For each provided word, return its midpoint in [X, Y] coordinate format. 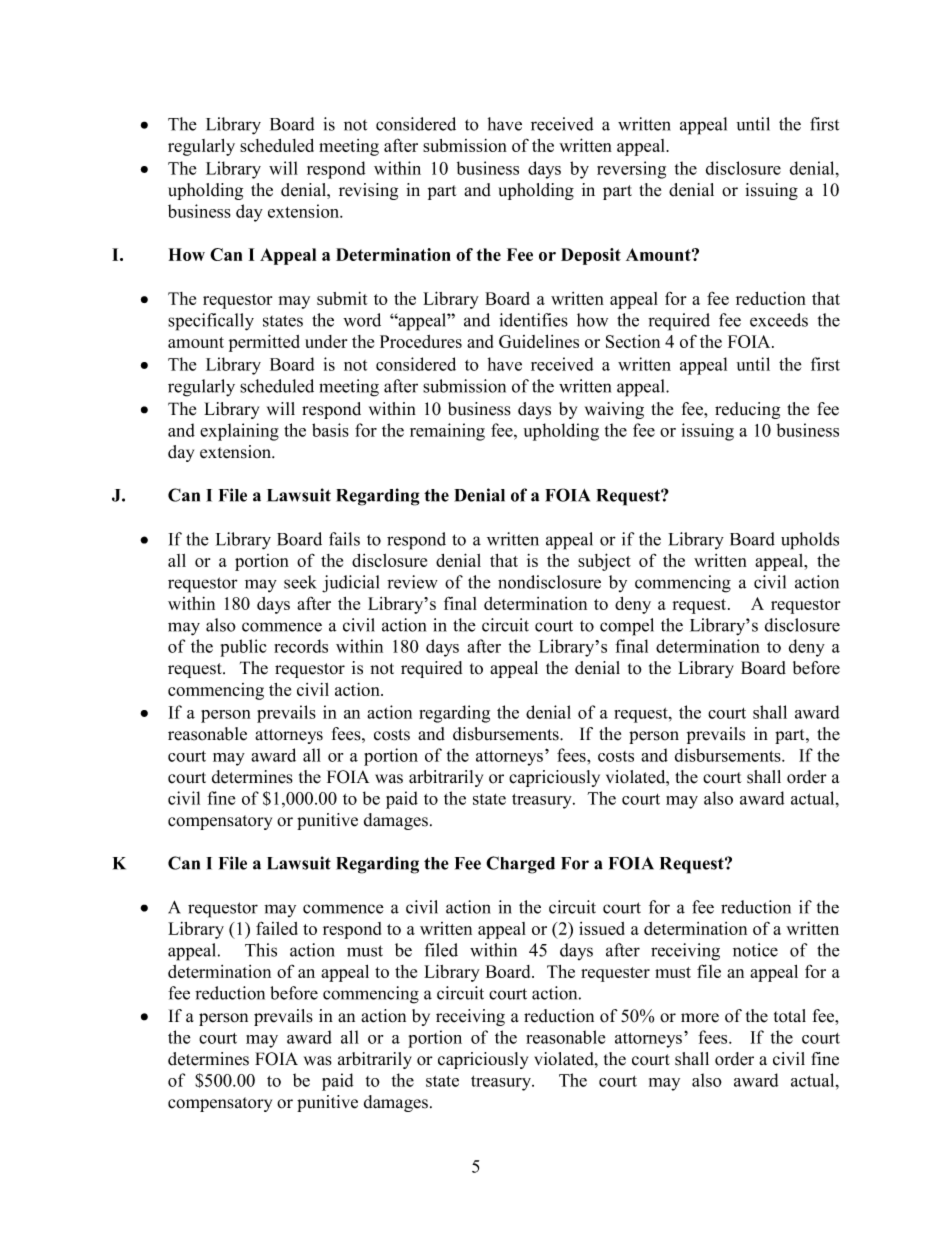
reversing [631, 170]
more [700, 1018]
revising [368, 191]
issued [602, 928]
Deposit [591, 256]
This [261, 950]
